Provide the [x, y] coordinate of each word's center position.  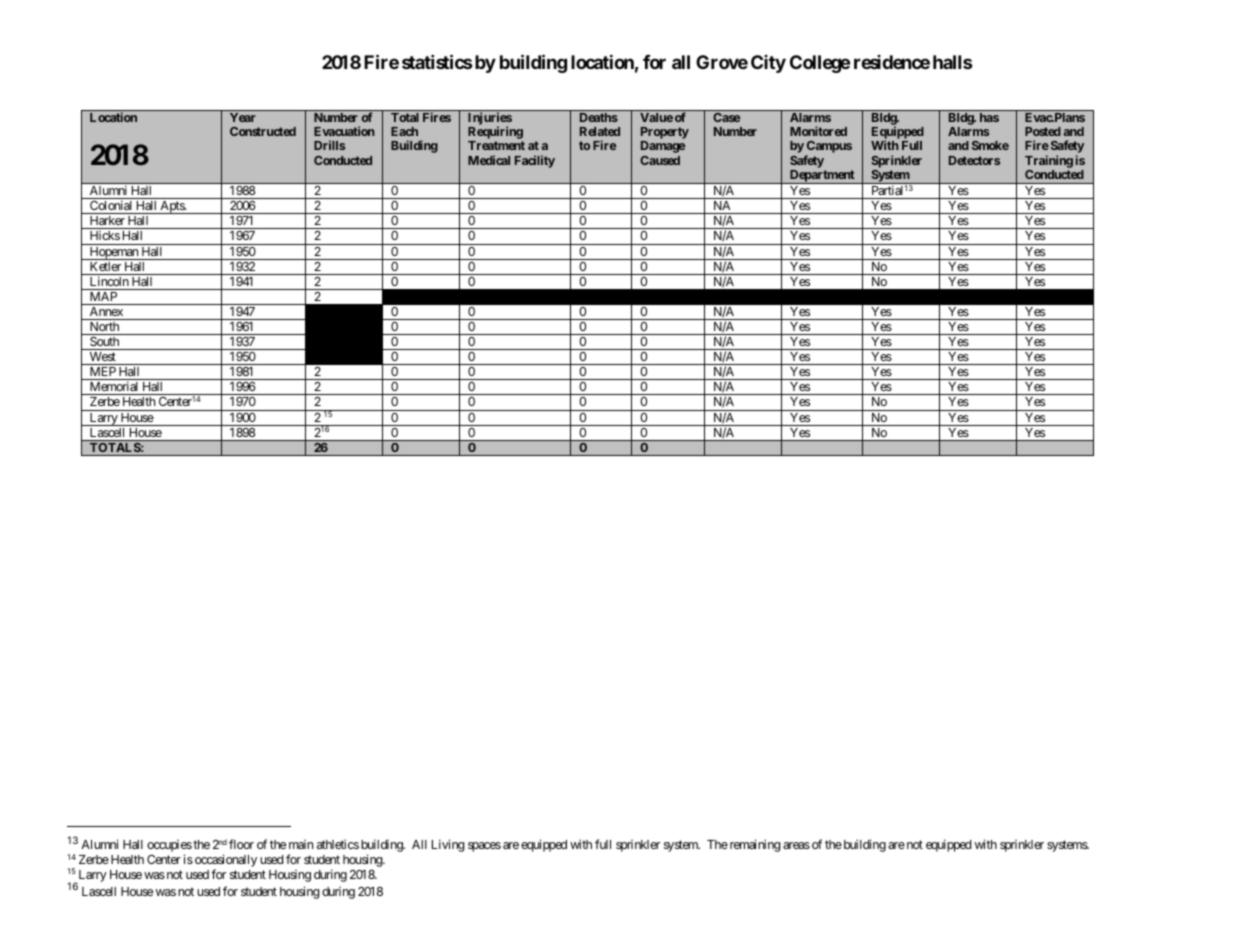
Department [822, 177]
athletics [338, 844]
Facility [535, 161]
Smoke [990, 145]
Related [600, 131]
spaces [484, 847]
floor [241, 844]
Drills [329, 145]
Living [448, 845]
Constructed [263, 131]
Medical [489, 160]
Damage [663, 147]
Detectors [974, 160]
